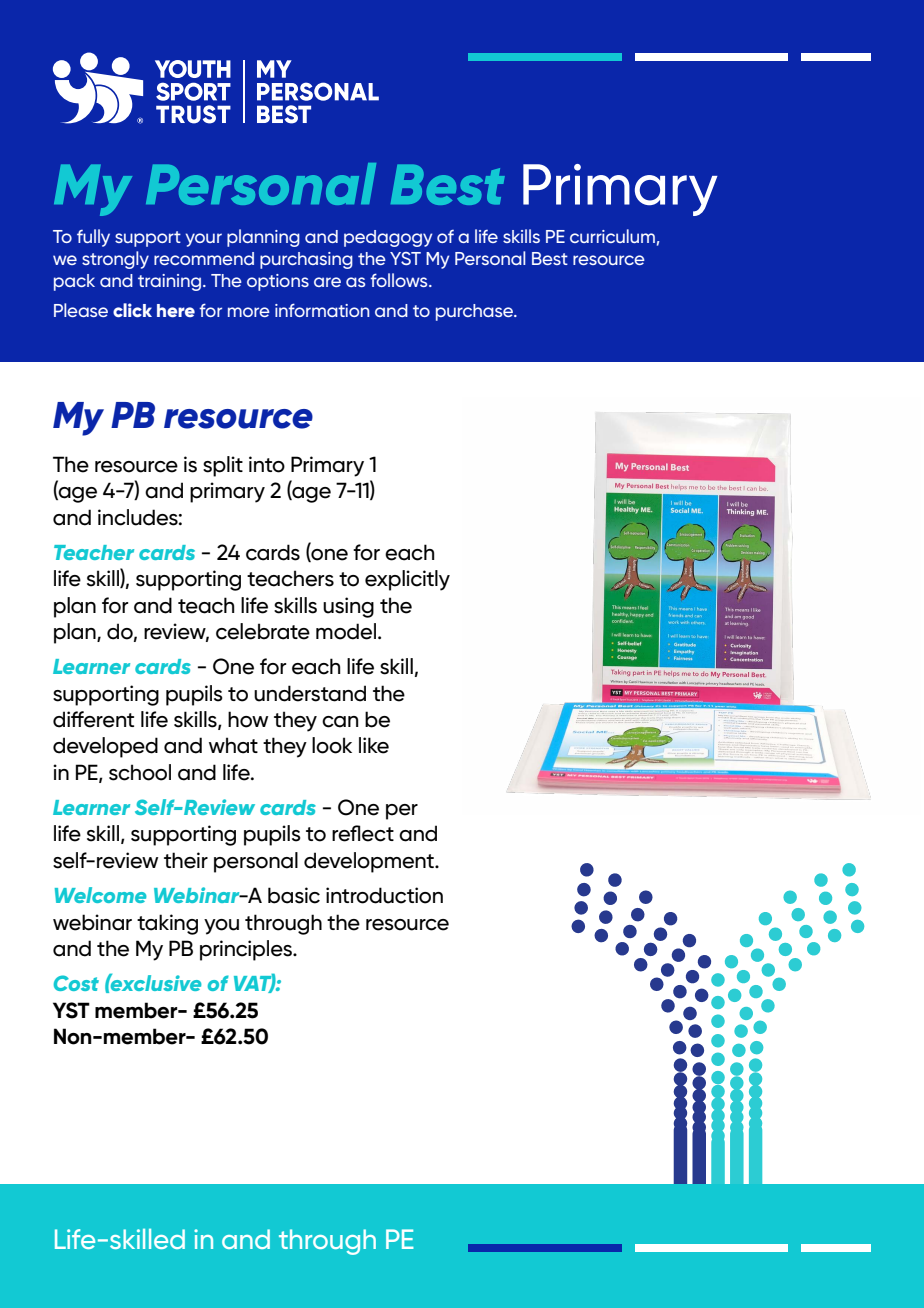 This image has height=1308, width=924. I want to click on different, so click(93, 719).
